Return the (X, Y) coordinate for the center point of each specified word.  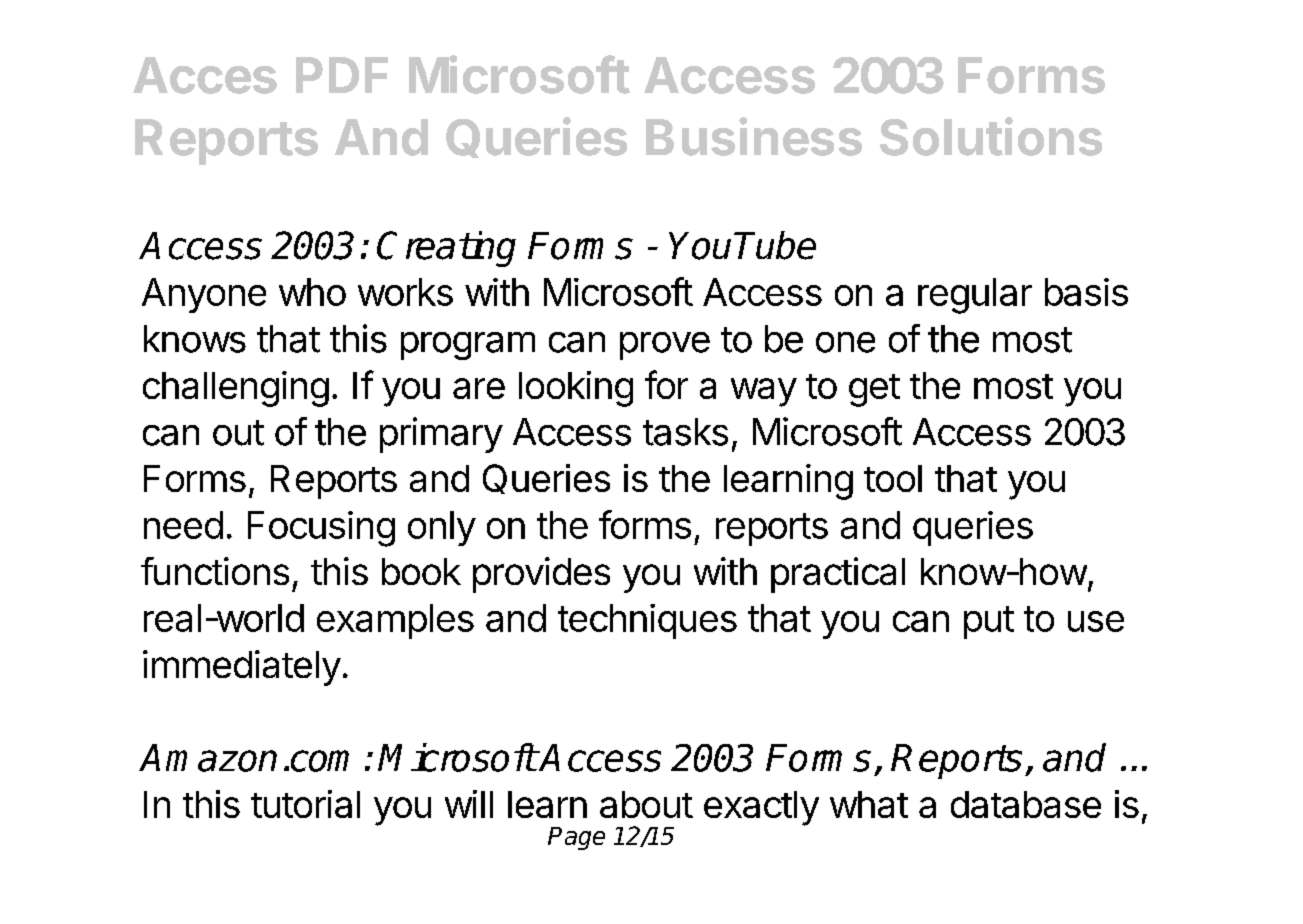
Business (754, 136)
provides (541, 575)
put (989, 622)
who (312, 292)
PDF (342, 75)
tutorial (305, 804)
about (646, 804)
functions (215, 571)
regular (975, 296)
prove (665, 346)
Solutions (991, 136)
